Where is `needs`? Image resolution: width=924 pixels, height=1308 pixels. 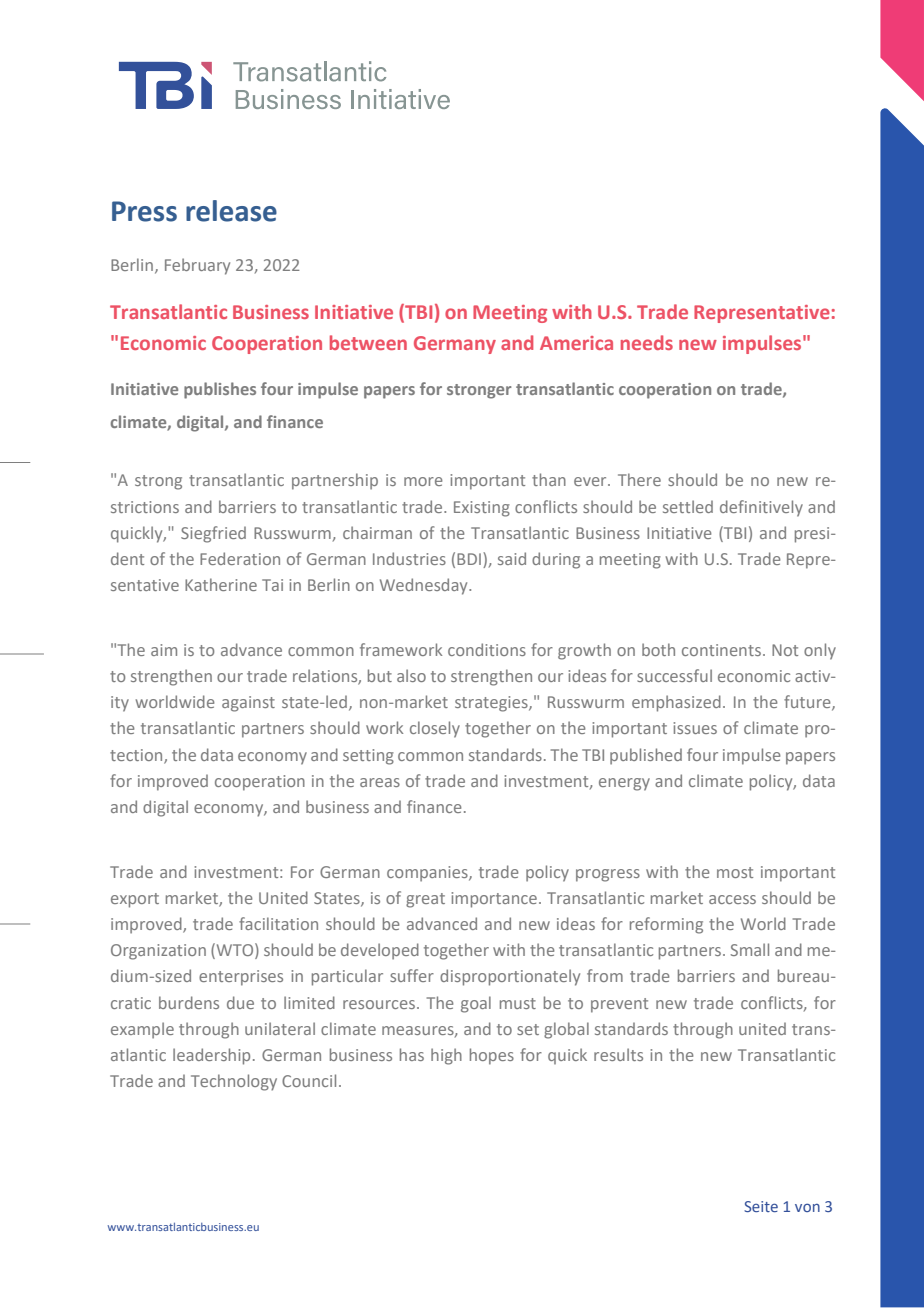
needs is located at coordinates (647, 342).
